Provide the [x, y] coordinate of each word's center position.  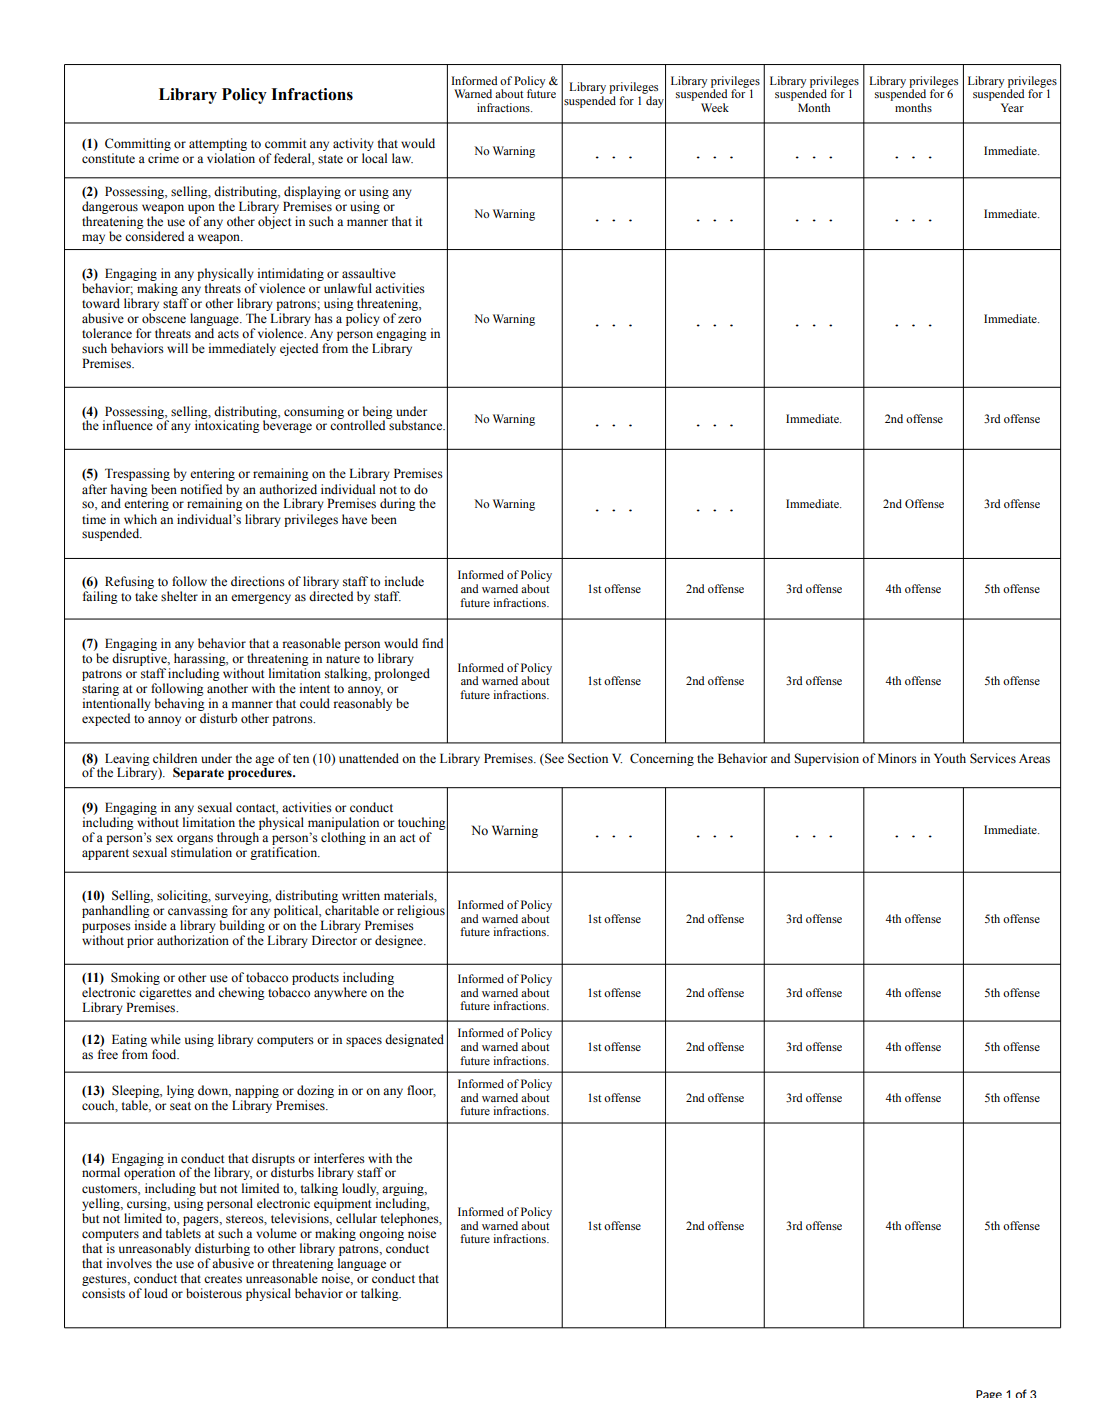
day [656, 102]
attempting [218, 144]
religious [420, 913]
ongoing [381, 1234]
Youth [950, 758]
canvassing [198, 913]
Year [1012, 107]
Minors [897, 758]
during [398, 504]
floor [421, 1091]
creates [223, 1279]
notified [201, 489]
